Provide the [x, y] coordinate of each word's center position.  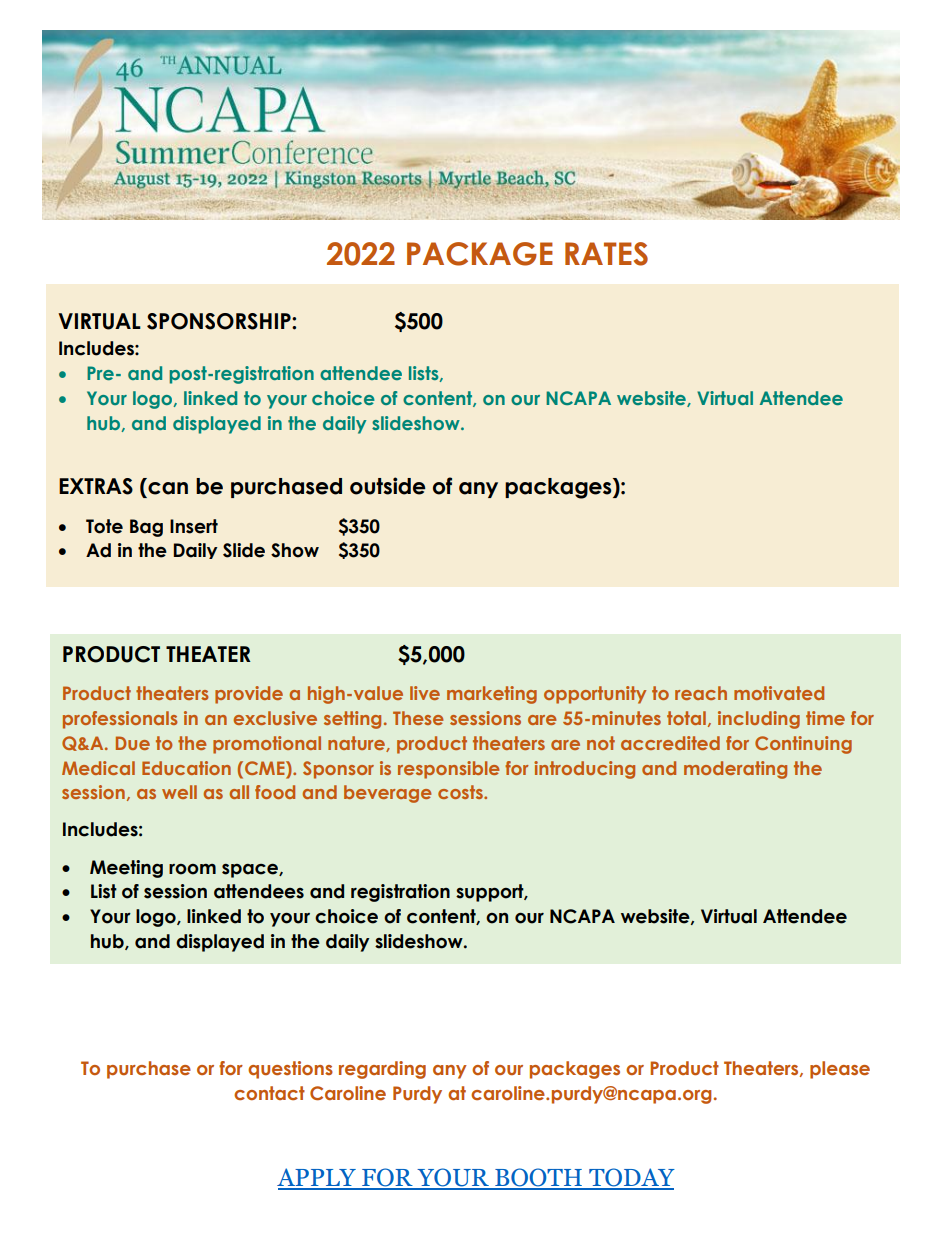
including [759, 720]
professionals [120, 720]
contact [269, 1093]
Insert [194, 526]
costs [461, 792]
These [418, 718]
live [425, 693]
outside [388, 486]
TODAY [631, 1178]
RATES [606, 254]
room [192, 869]
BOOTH [538, 1178]
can [168, 488]
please [840, 1070]
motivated [779, 693]
